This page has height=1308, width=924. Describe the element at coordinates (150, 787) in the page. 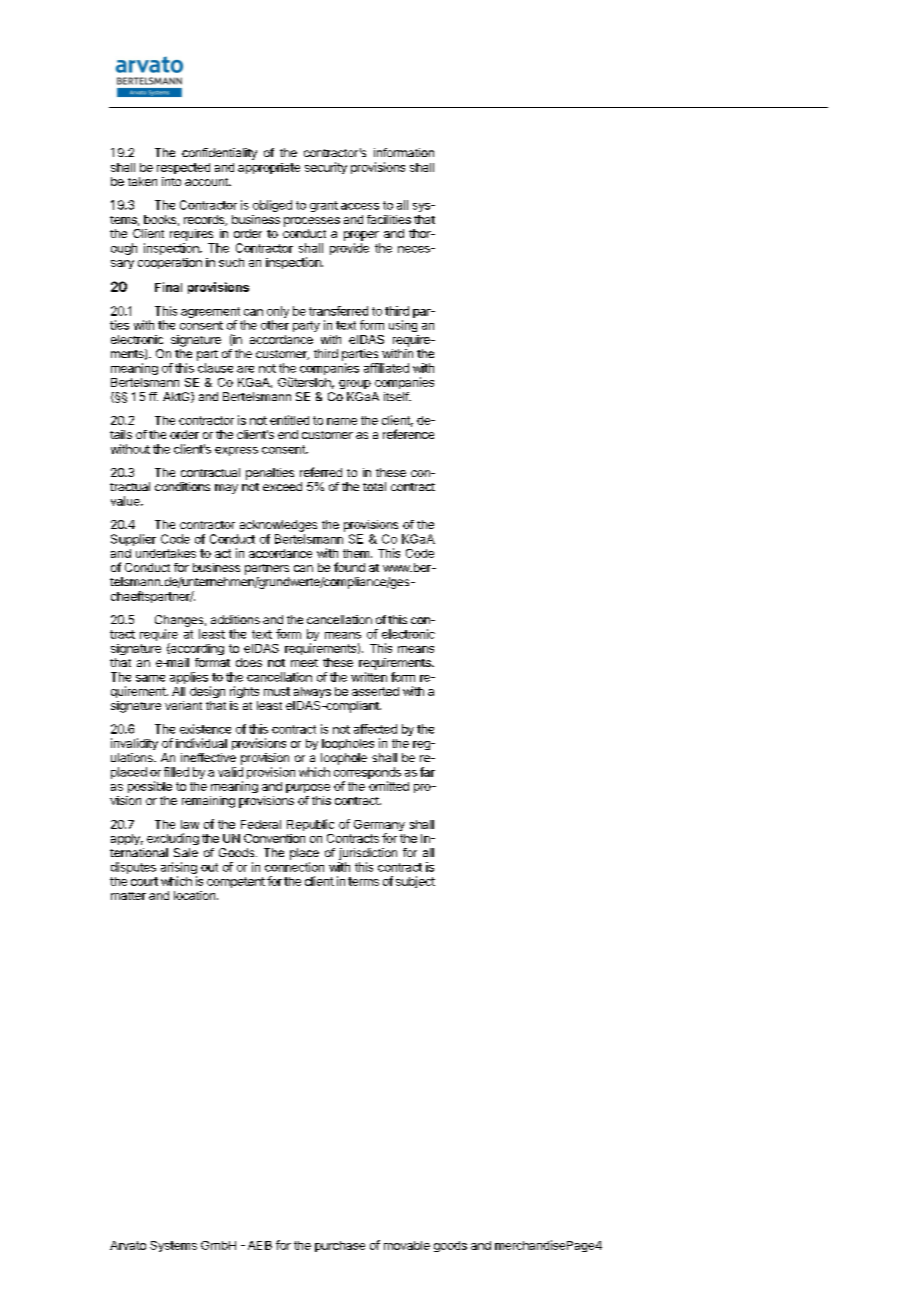

I see `possible` at that location.
